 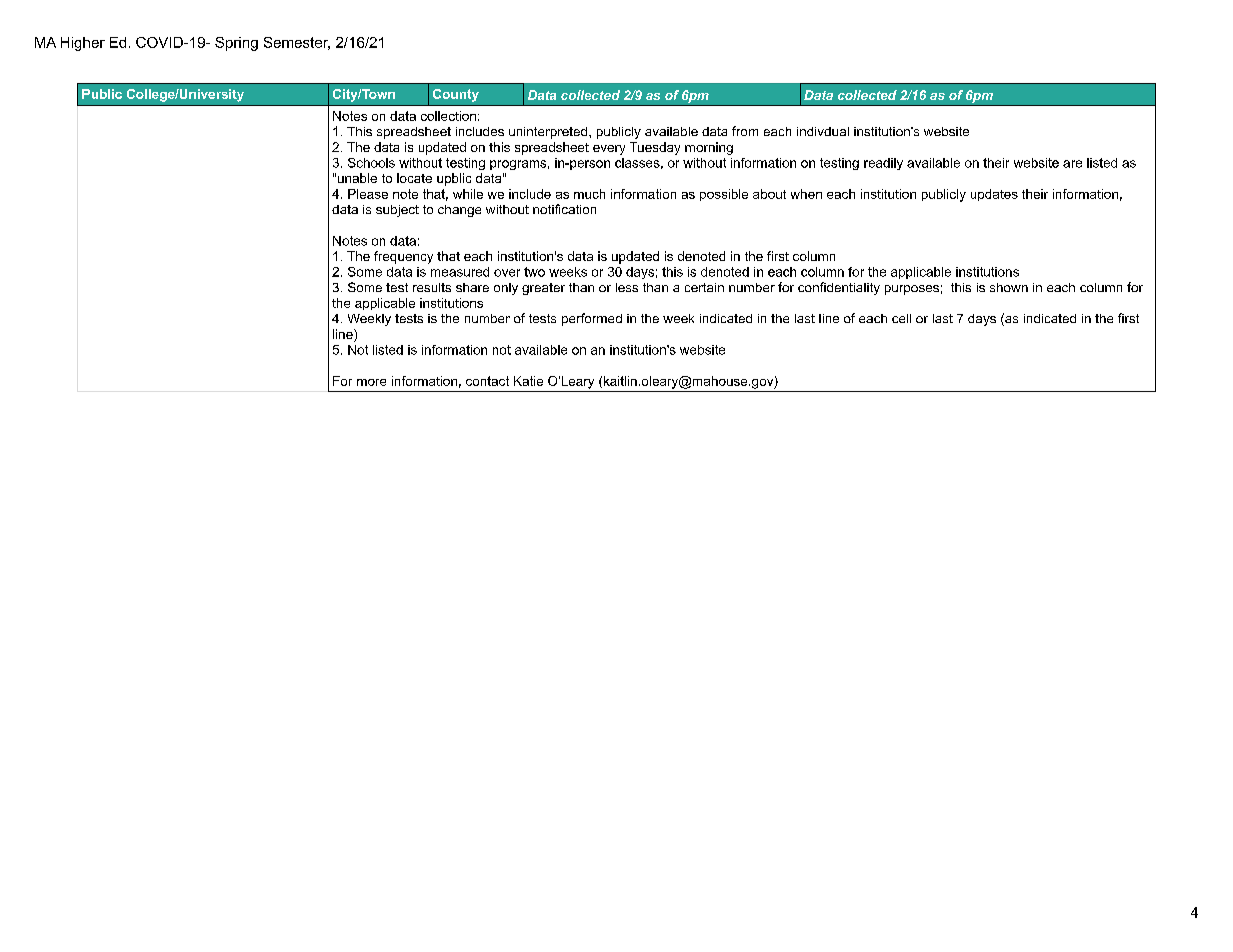 What do you see at coordinates (528, 381) in the screenshot?
I see `Katie` at bounding box center [528, 381].
